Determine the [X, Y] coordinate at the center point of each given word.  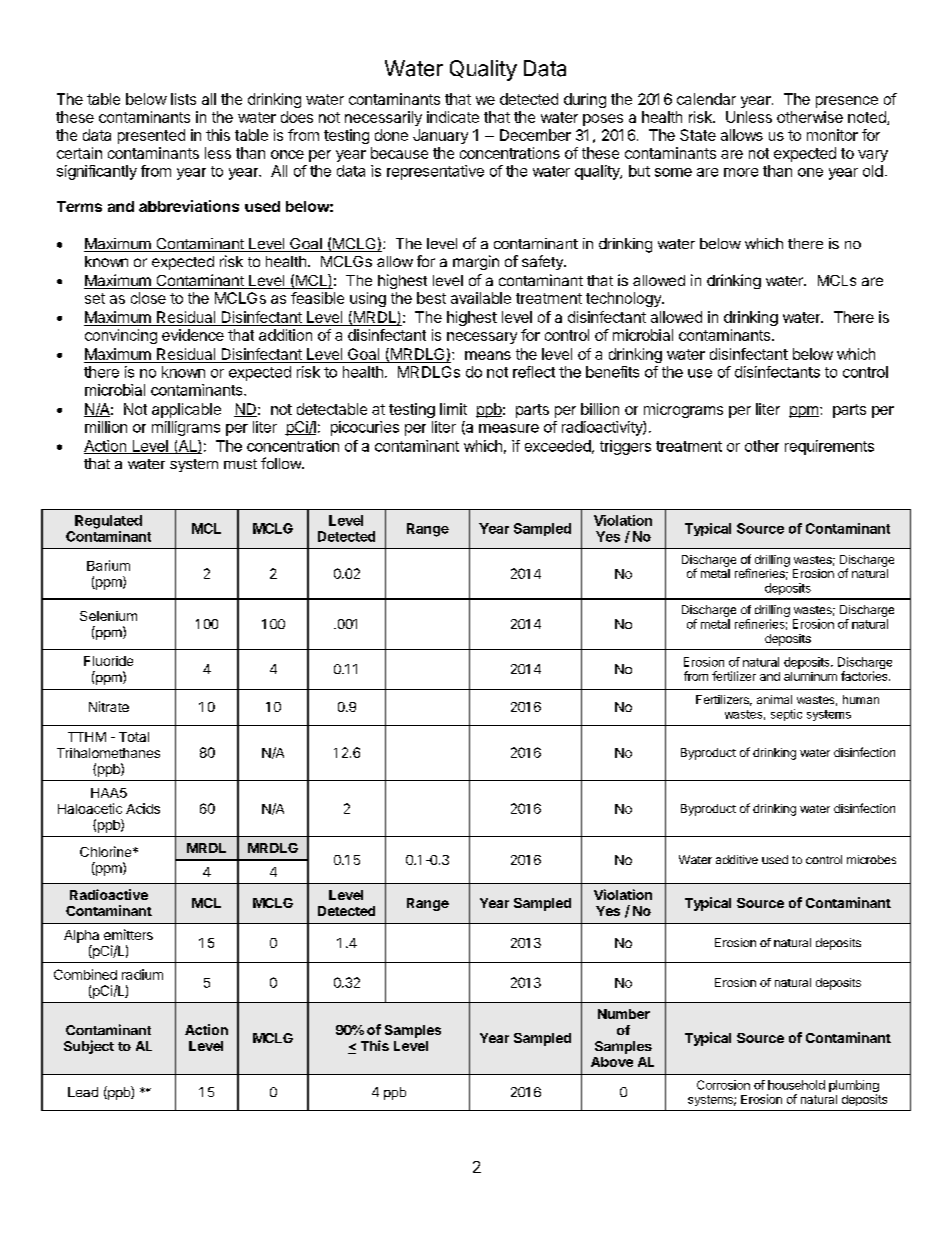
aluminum [810, 676]
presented [151, 136]
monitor [832, 135]
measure [509, 428]
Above [612, 1062]
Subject [89, 1047]
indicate [453, 117]
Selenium [108, 616]
